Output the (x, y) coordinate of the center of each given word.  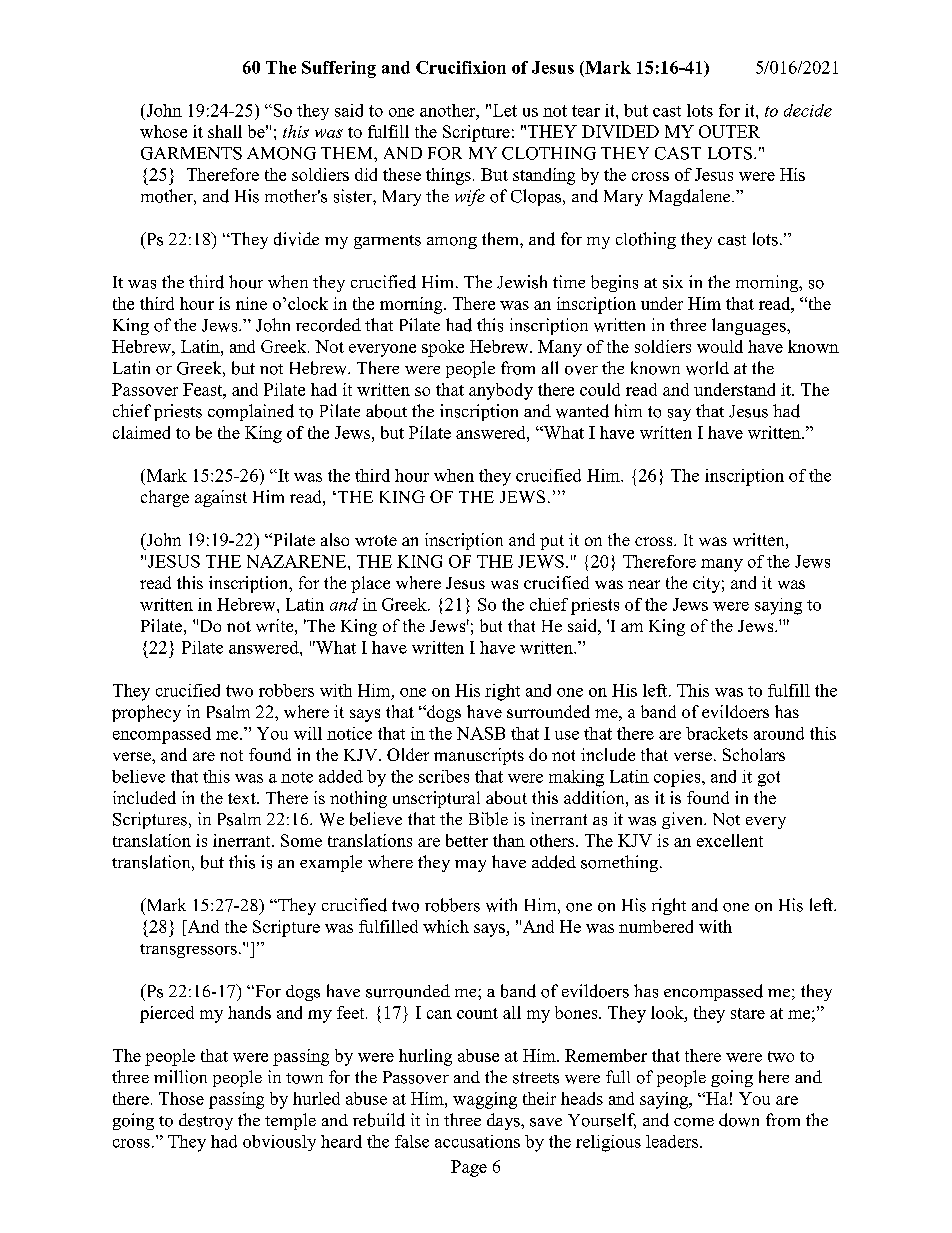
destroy (206, 1121)
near (644, 584)
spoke (443, 348)
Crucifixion (461, 67)
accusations (477, 1141)
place (370, 584)
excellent (730, 840)
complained (251, 412)
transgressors (188, 951)
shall (225, 131)
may (470, 866)
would (720, 346)
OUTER (729, 131)
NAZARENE (298, 561)
